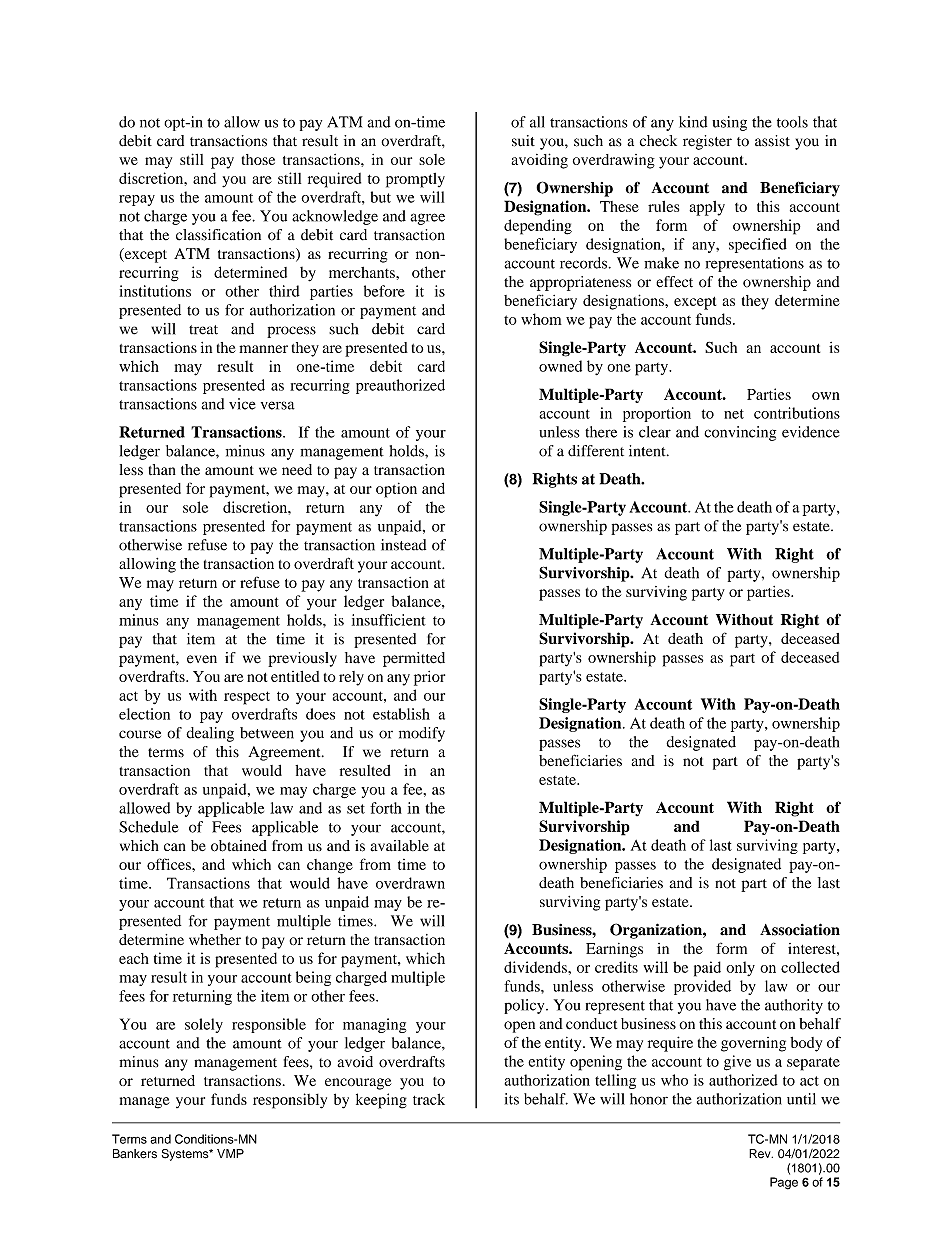 This image has height=1233, width=952. What do you see at coordinates (800, 929) in the image?
I see `Association` at bounding box center [800, 929].
